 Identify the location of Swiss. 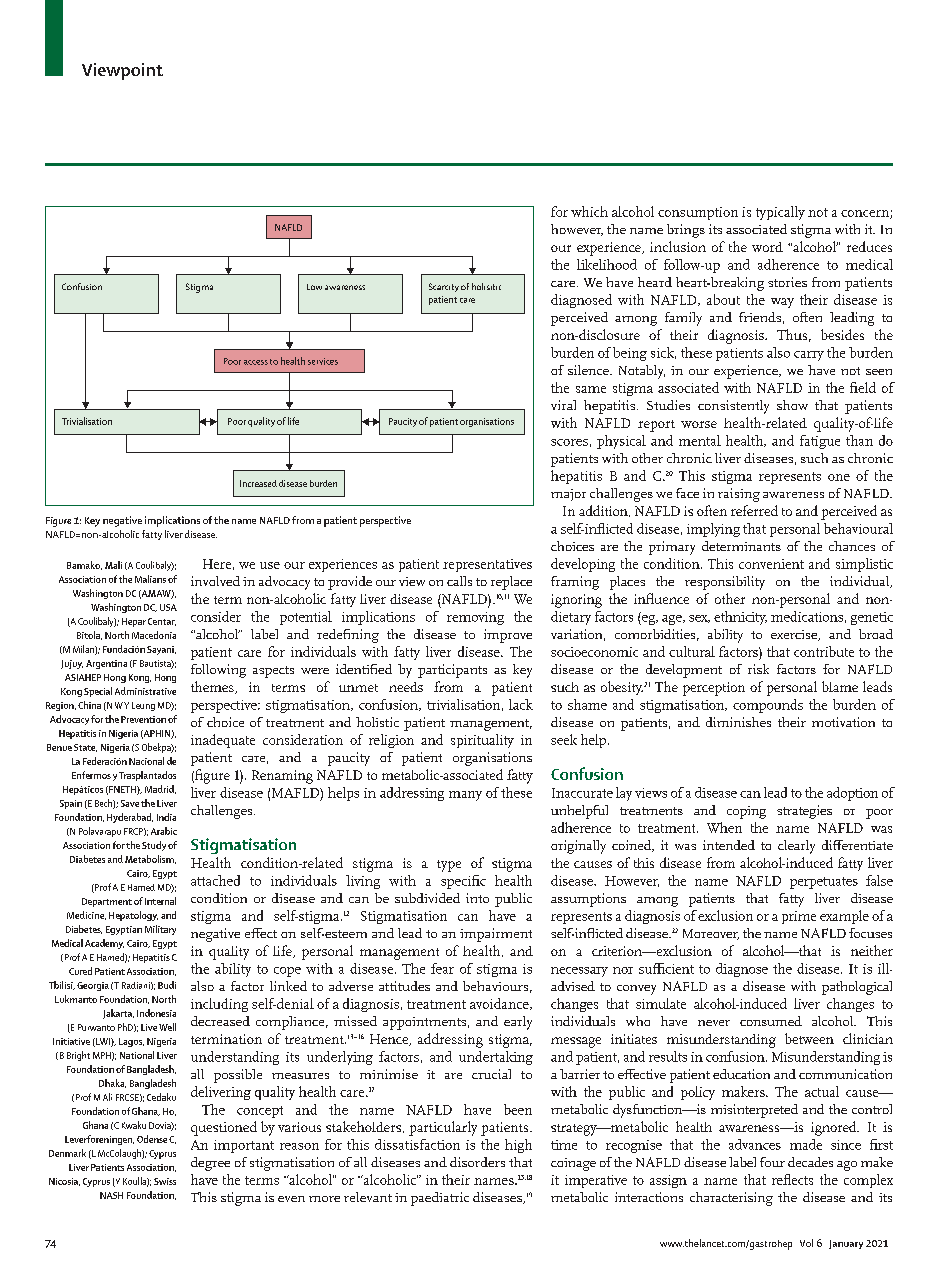
(165, 1181).
